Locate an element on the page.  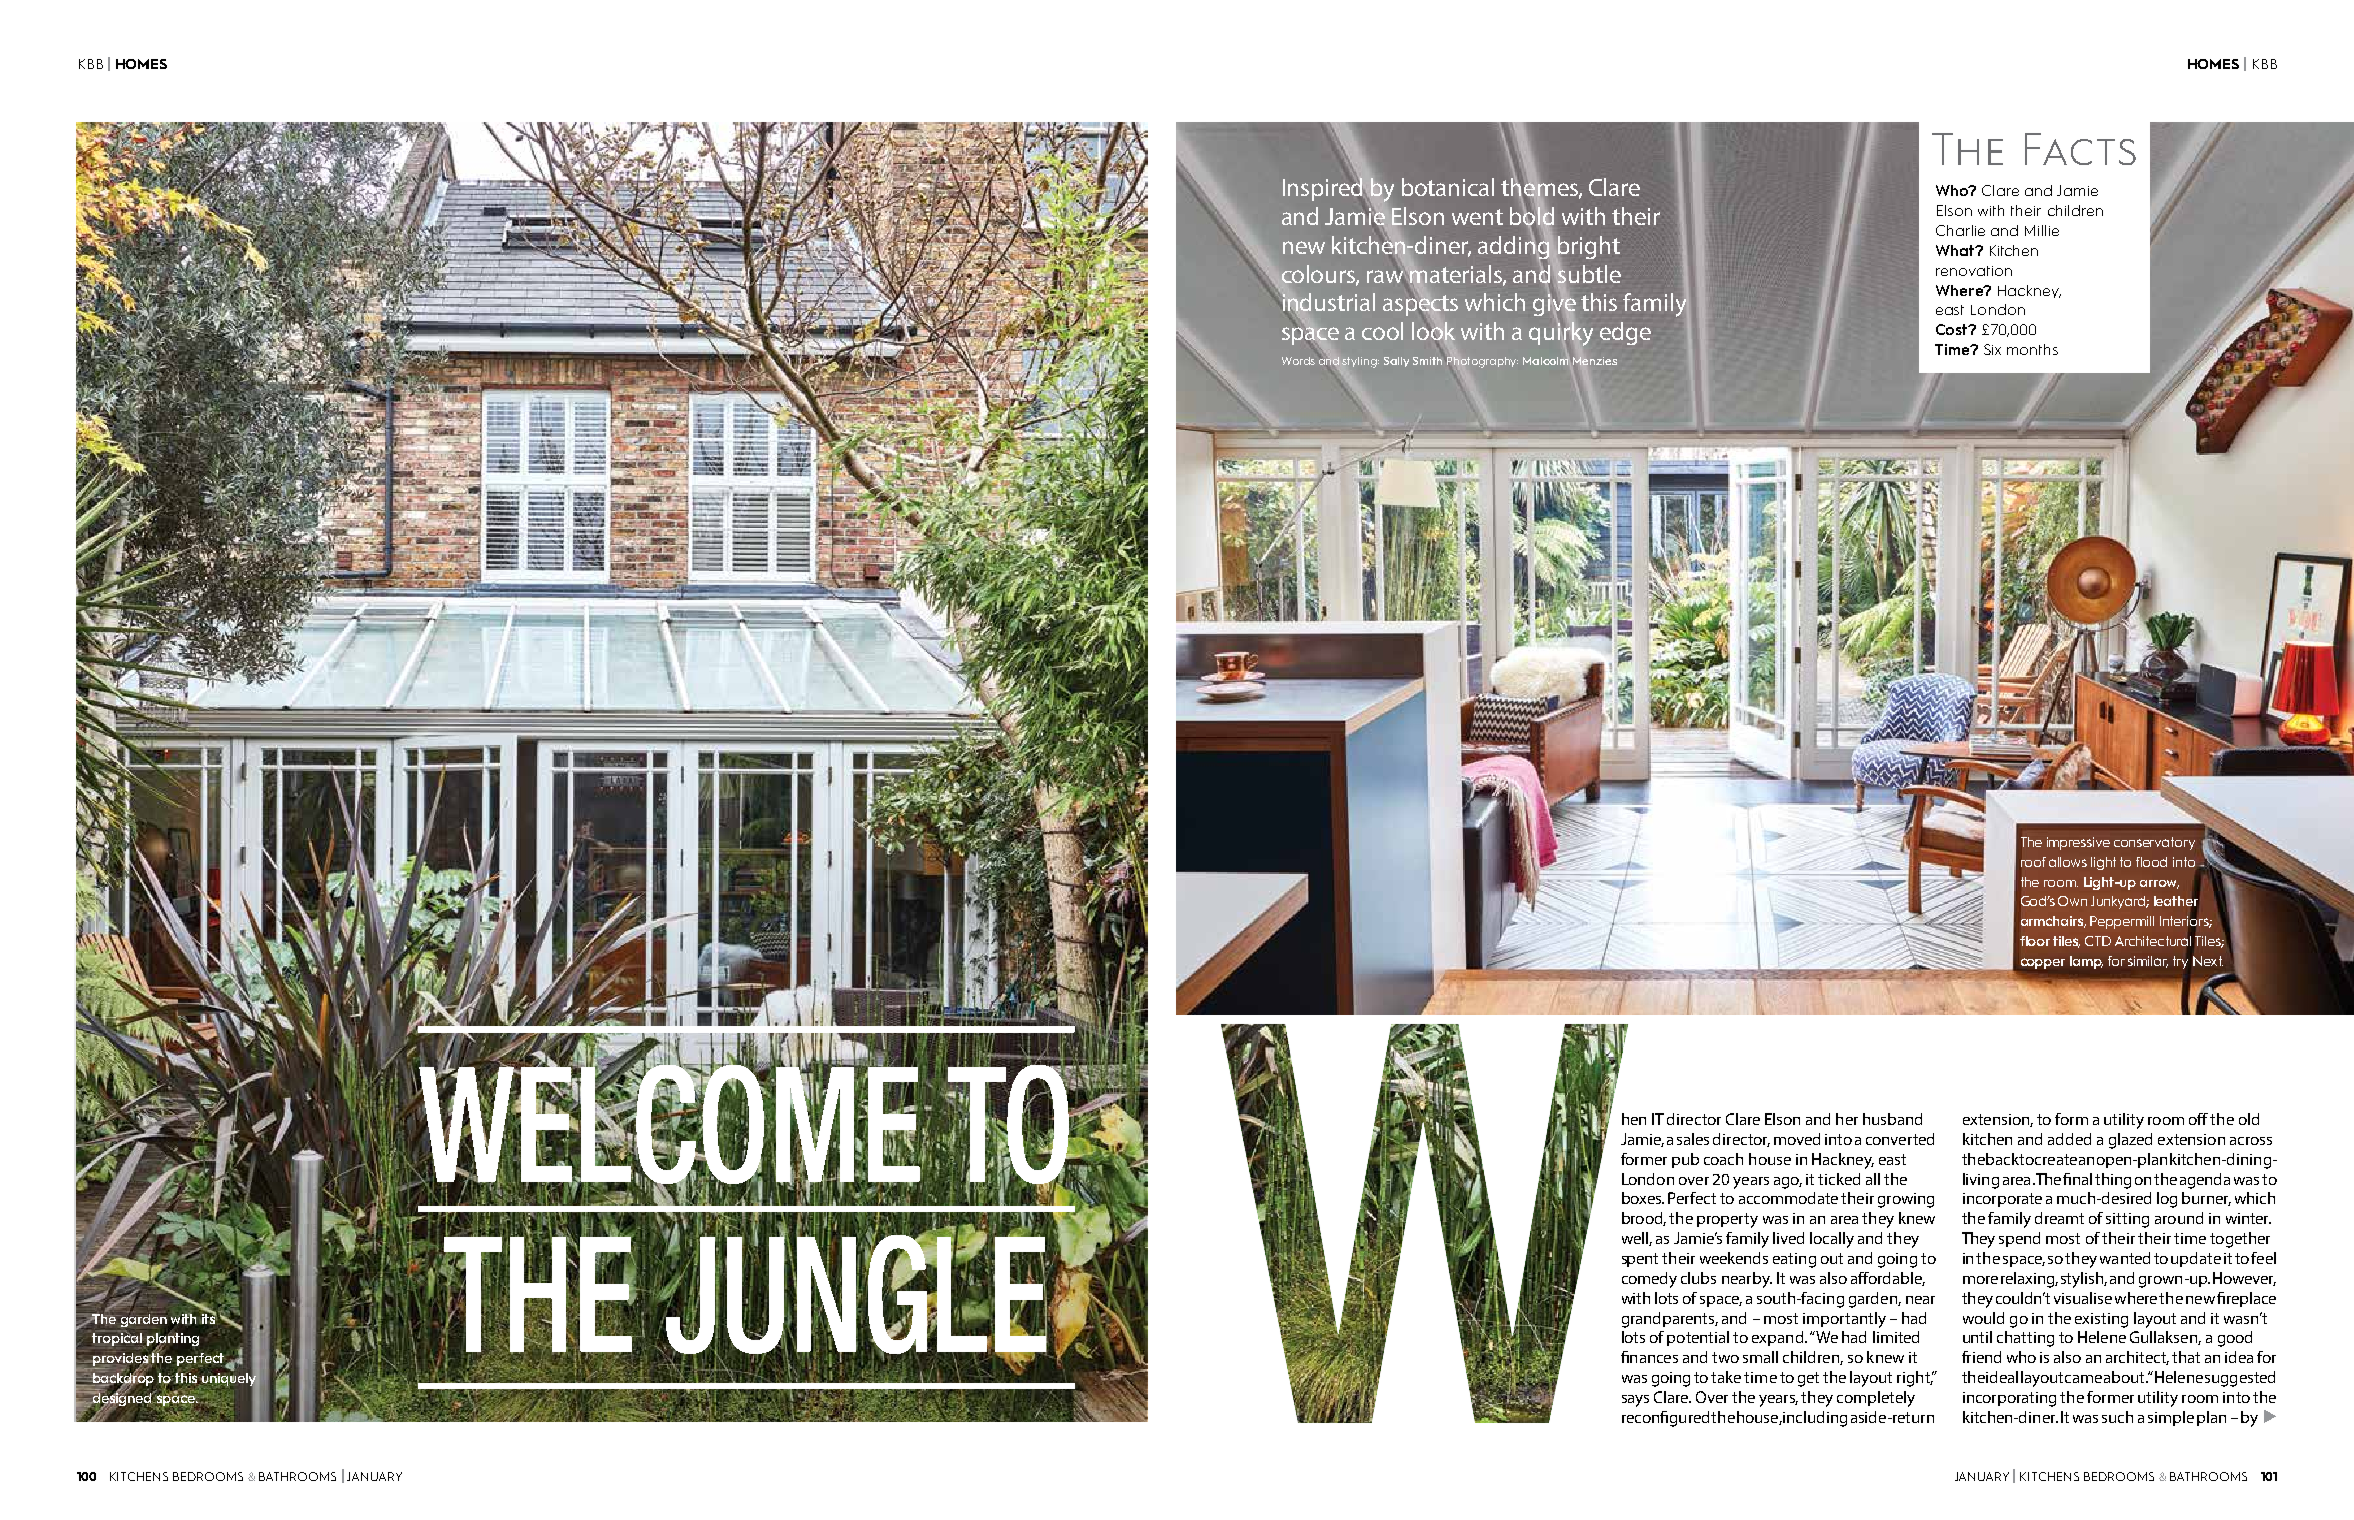
pub is located at coordinates (1685, 1160).
